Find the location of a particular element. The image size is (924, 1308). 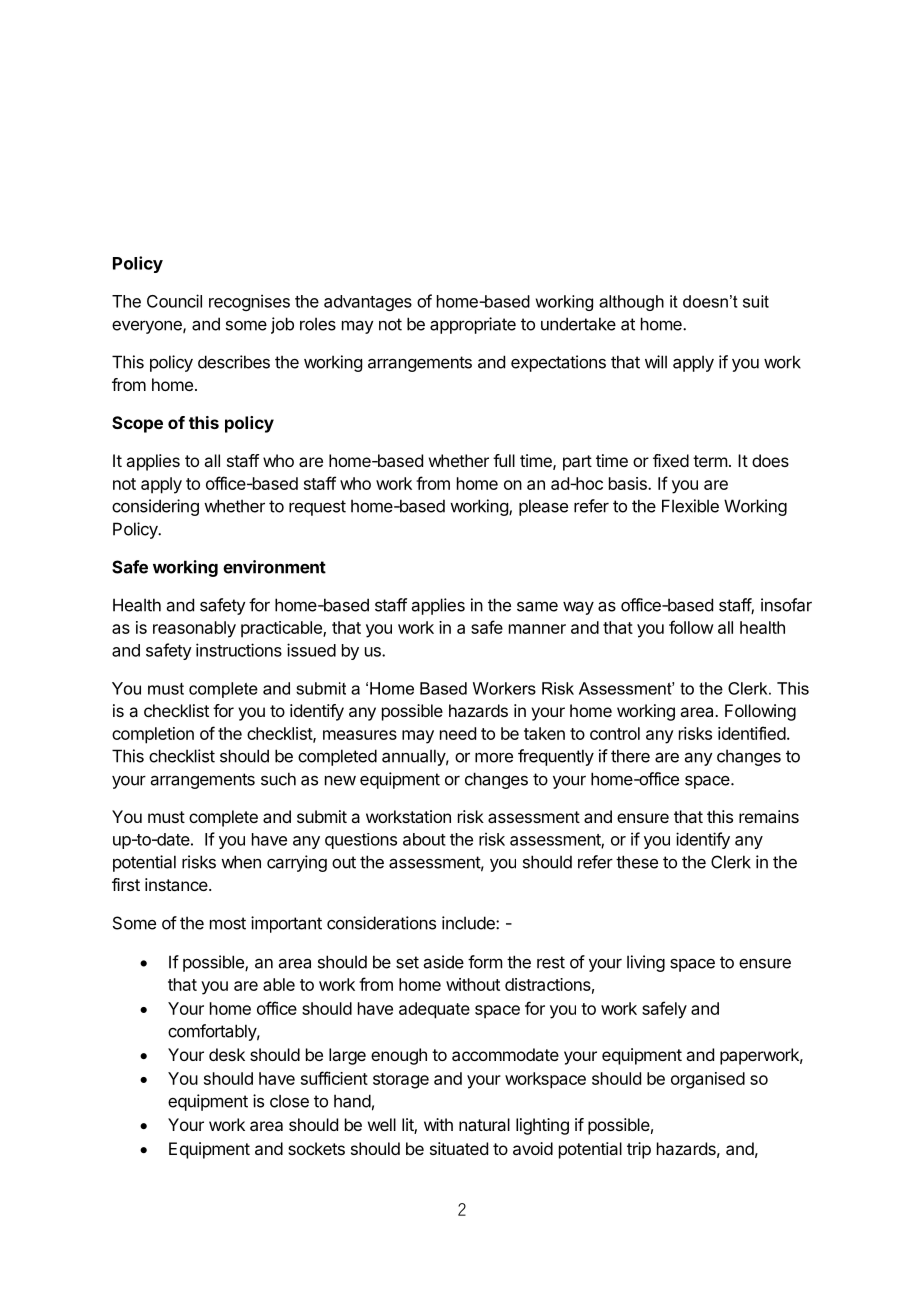

Council is located at coordinates (174, 301).
